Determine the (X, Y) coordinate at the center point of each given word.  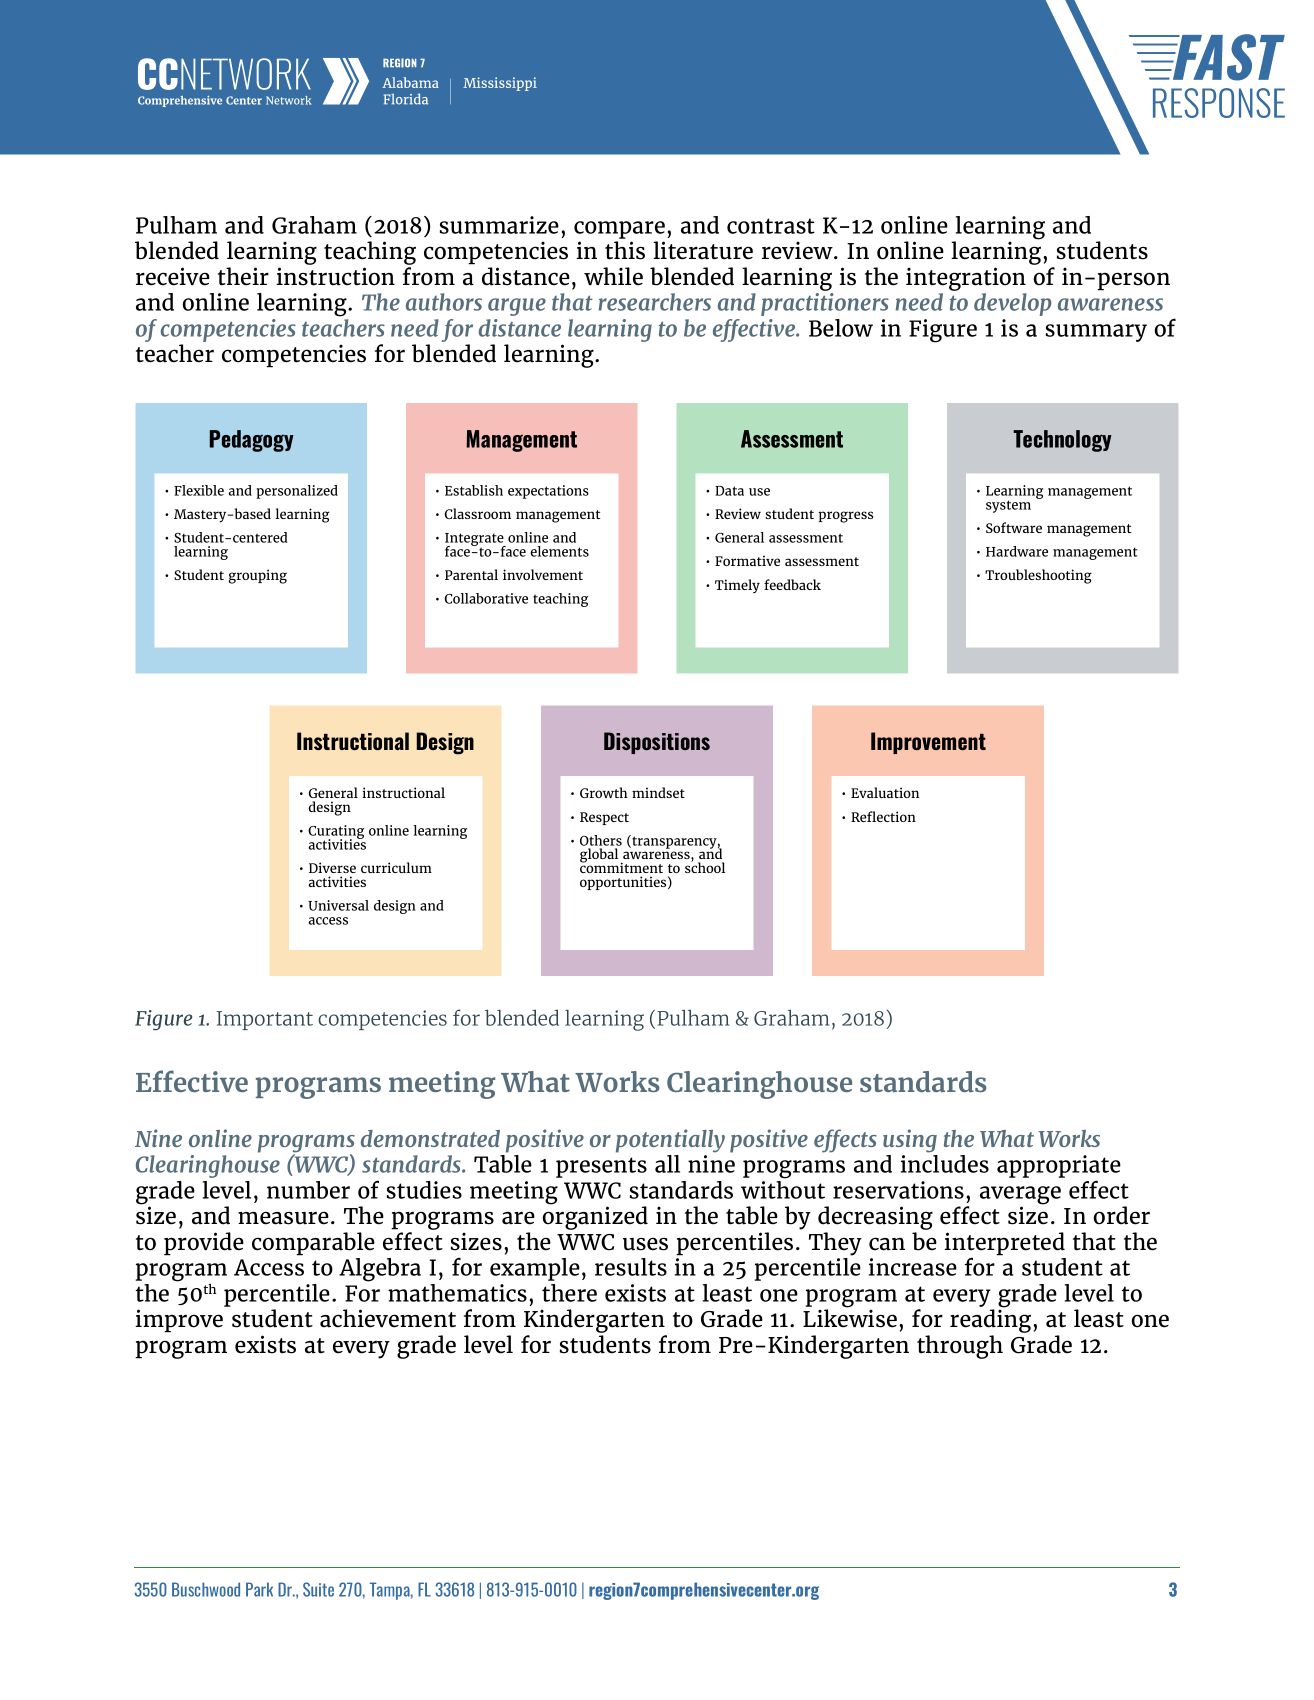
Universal (338, 905)
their (243, 276)
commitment (621, 867)
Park (259, 1589)
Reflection (883, 816)
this (625, 250)
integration (966, 279)
